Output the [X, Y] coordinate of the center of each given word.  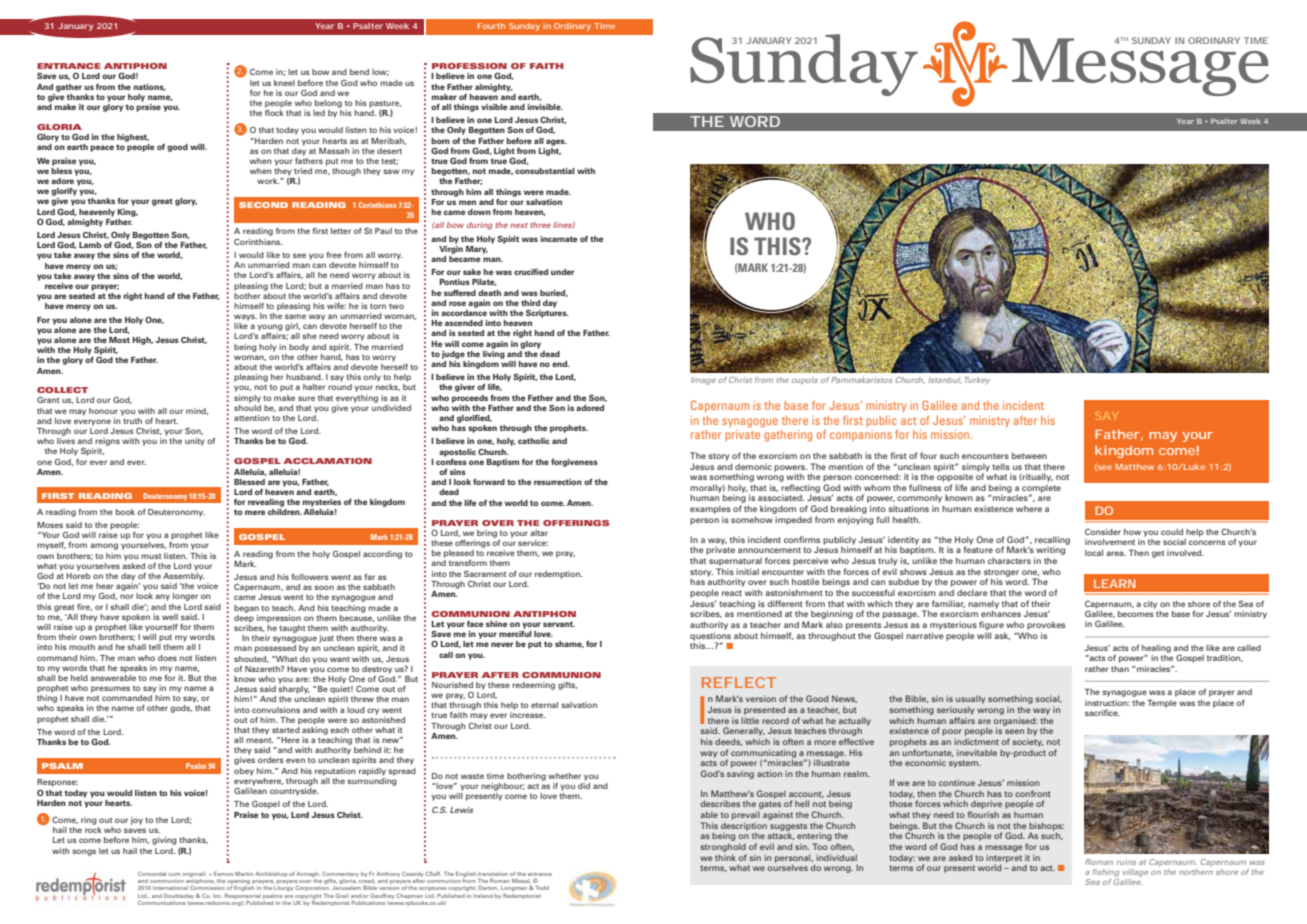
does [167, 658]
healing [1156, 649]
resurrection [558, 482]
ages [556, 142]
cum [174, 874]
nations [149, 87]
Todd [542, 887]
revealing [266, 503]
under [562, 272]
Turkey [977, 381]
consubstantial [545, 171]
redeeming [533, 686]
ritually [1037, 477]
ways [245, 317]
